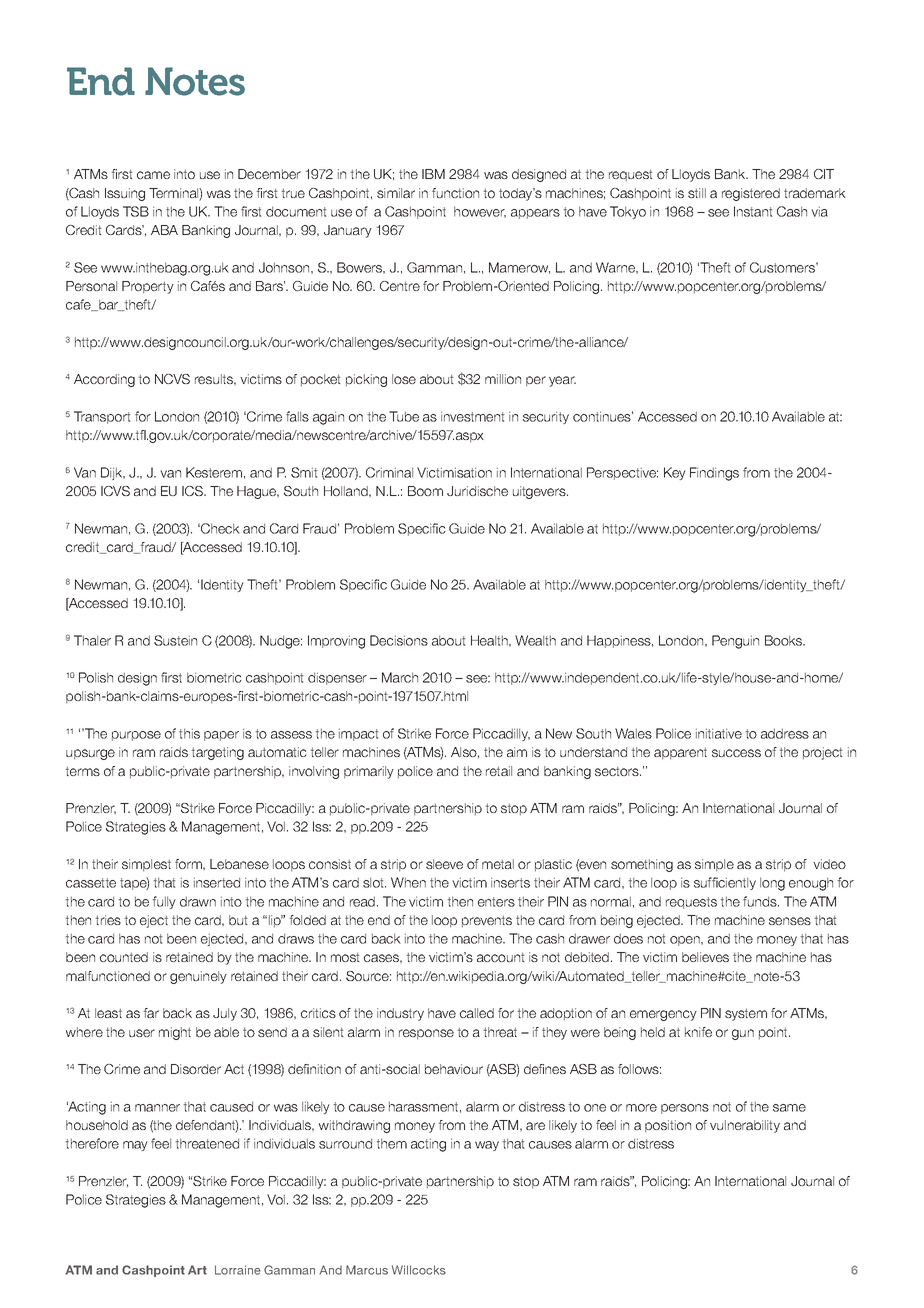  Describe the element at coordinates (238, 1270) in the screenshot. I see `Lorraine` at that location.
